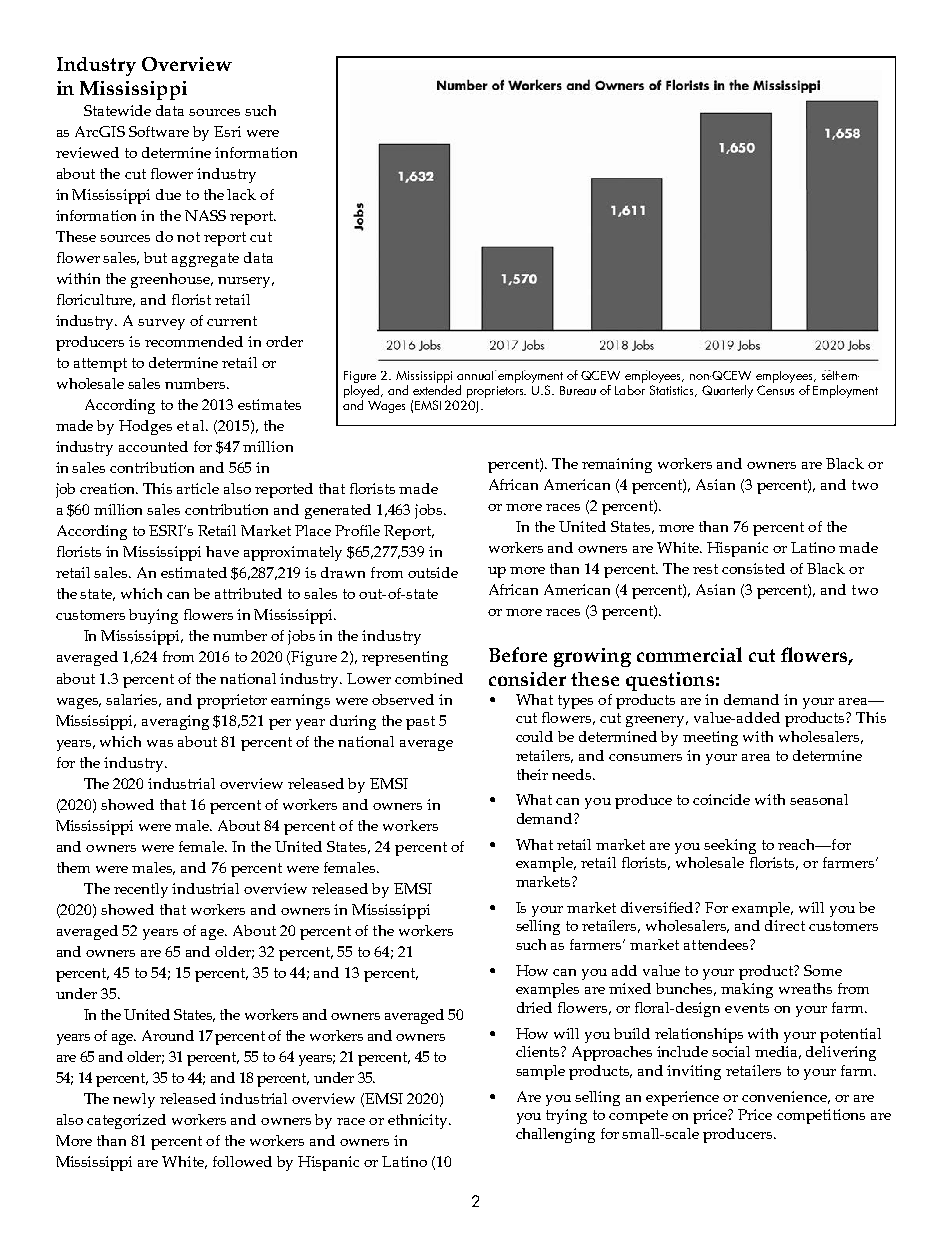 This screenshot has width=952, height=1233. I want to click on Software, so click(159, 131).
